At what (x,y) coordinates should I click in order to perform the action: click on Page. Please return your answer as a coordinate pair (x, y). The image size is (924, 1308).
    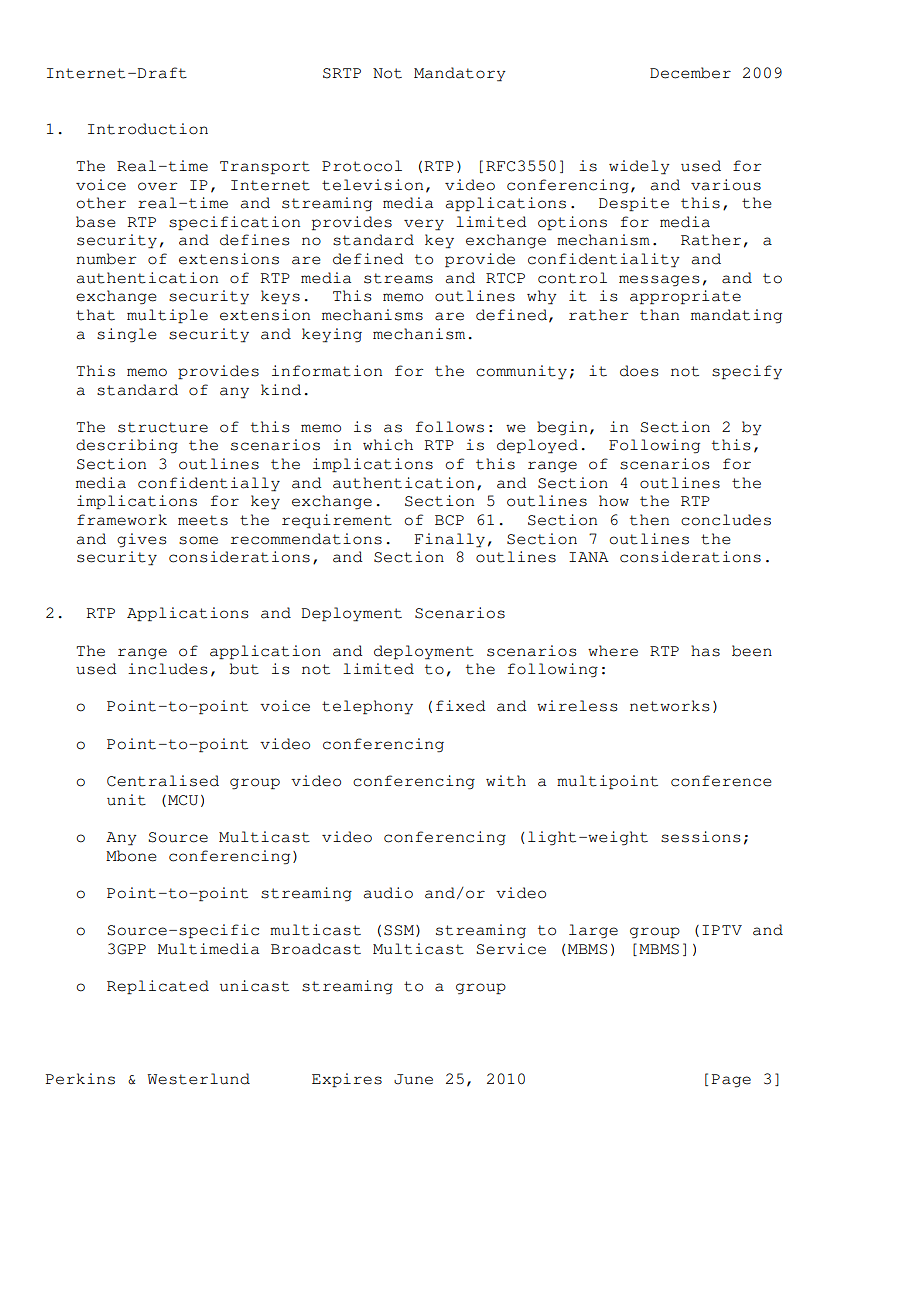
    Looking at the image, I should click on (731, 1081).
